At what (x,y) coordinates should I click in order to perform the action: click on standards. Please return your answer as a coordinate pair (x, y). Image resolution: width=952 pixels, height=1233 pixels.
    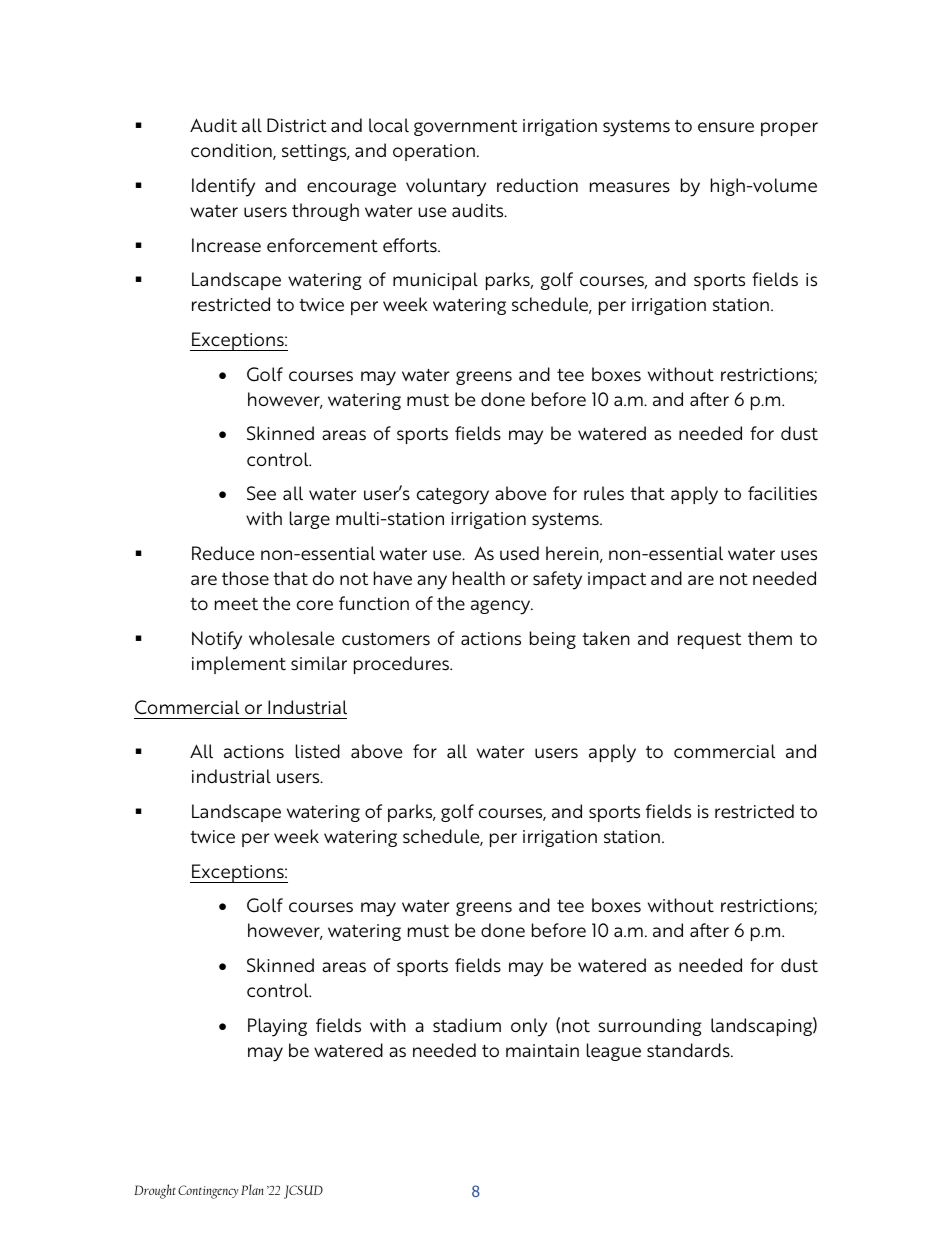
    Looking at the image, I should click on (689, 1050).
